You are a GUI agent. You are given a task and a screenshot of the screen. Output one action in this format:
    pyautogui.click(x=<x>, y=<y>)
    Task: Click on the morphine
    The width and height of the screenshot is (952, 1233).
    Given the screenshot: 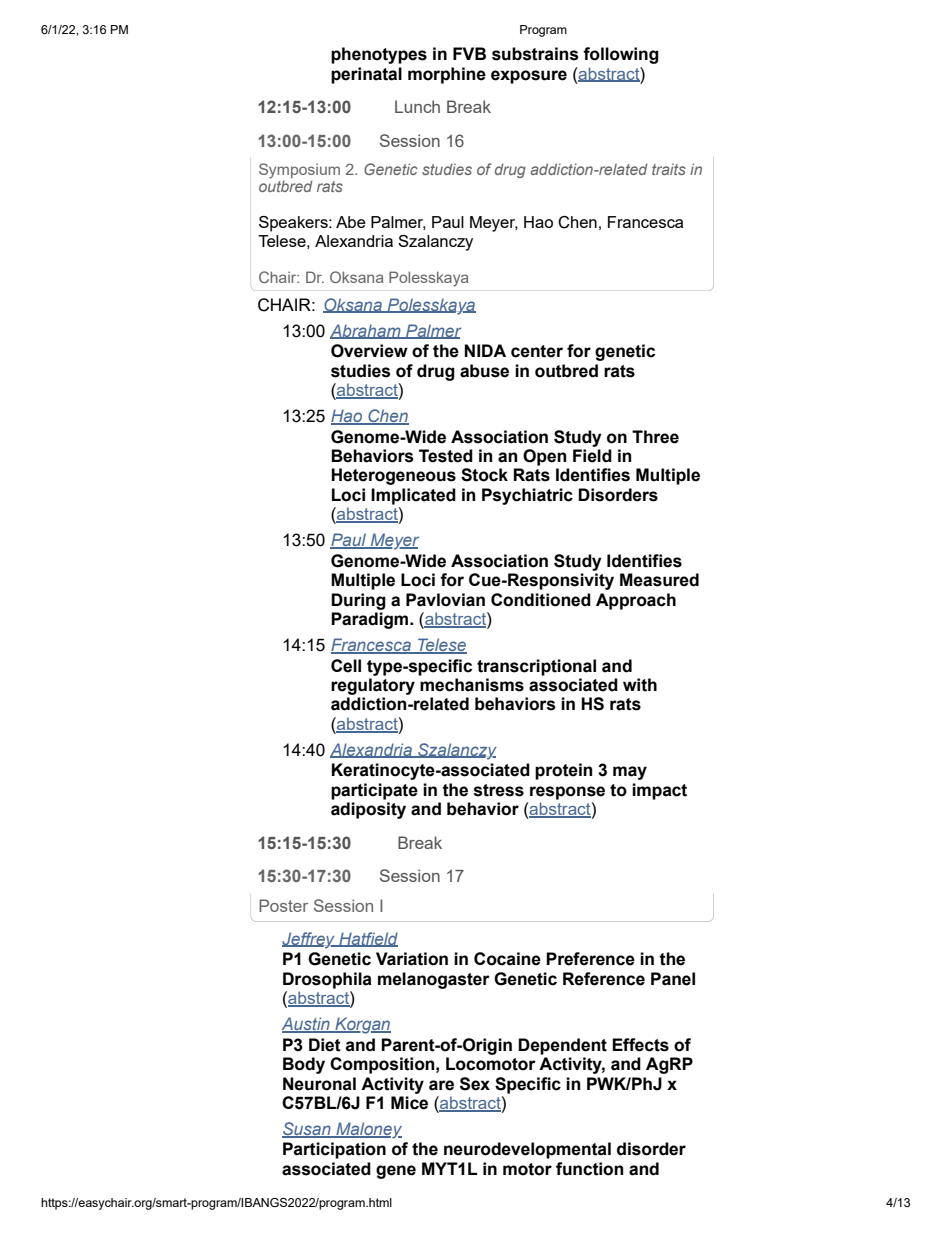 What is the action you would take?
    pyautogui.click(x=447, y=75)
